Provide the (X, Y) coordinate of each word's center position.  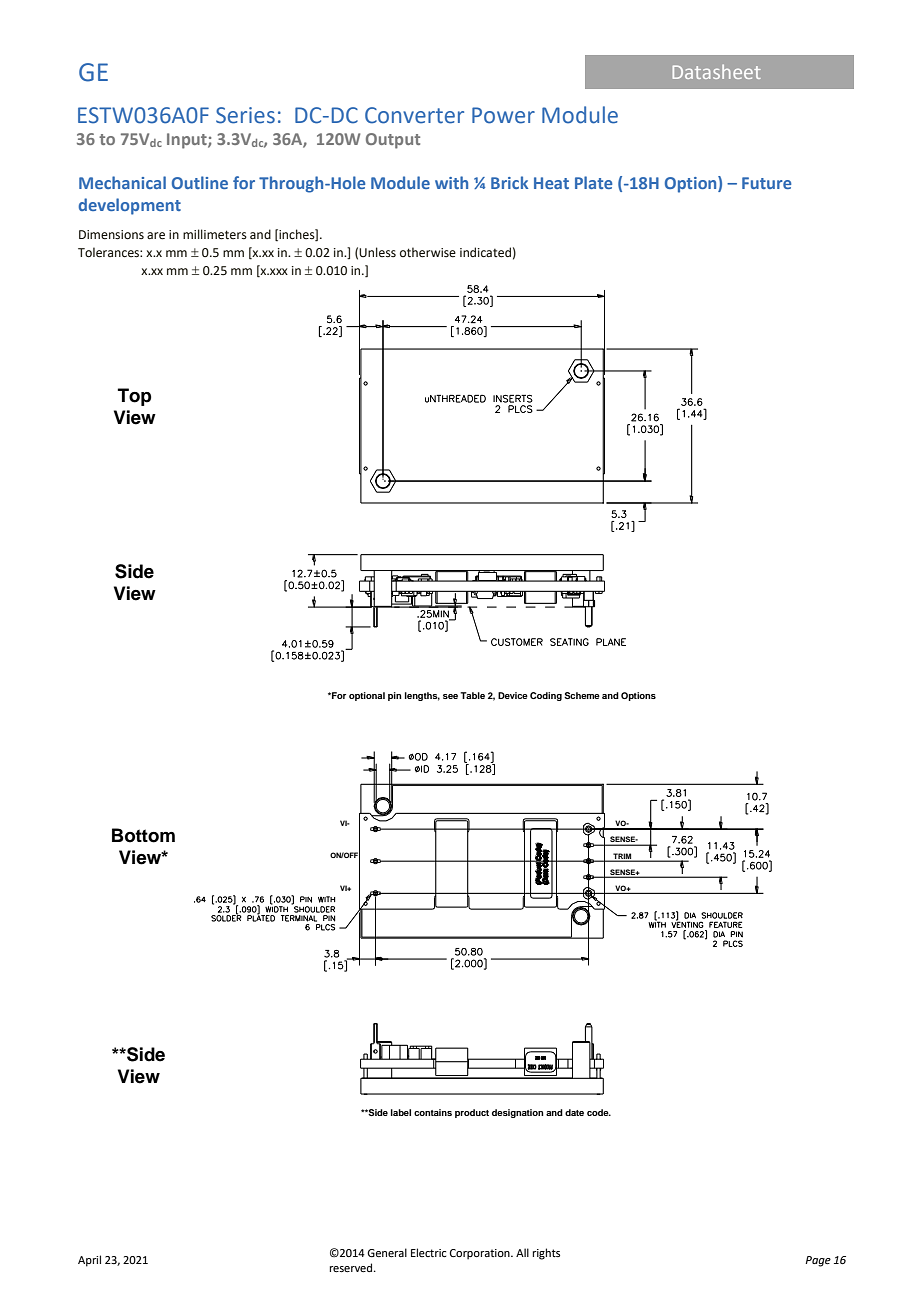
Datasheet (717, 71)
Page (818, 1261)
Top (134, 397)
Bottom (143, 835)
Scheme (582, 695)
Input (188, 141)
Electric (428, 1252)
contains (433, 1112)
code (599, 1112)
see (450, 696)
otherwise (428, 252)
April (89, 1261)
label (401, 1112)
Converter (414, 115)
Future (766, 183)
